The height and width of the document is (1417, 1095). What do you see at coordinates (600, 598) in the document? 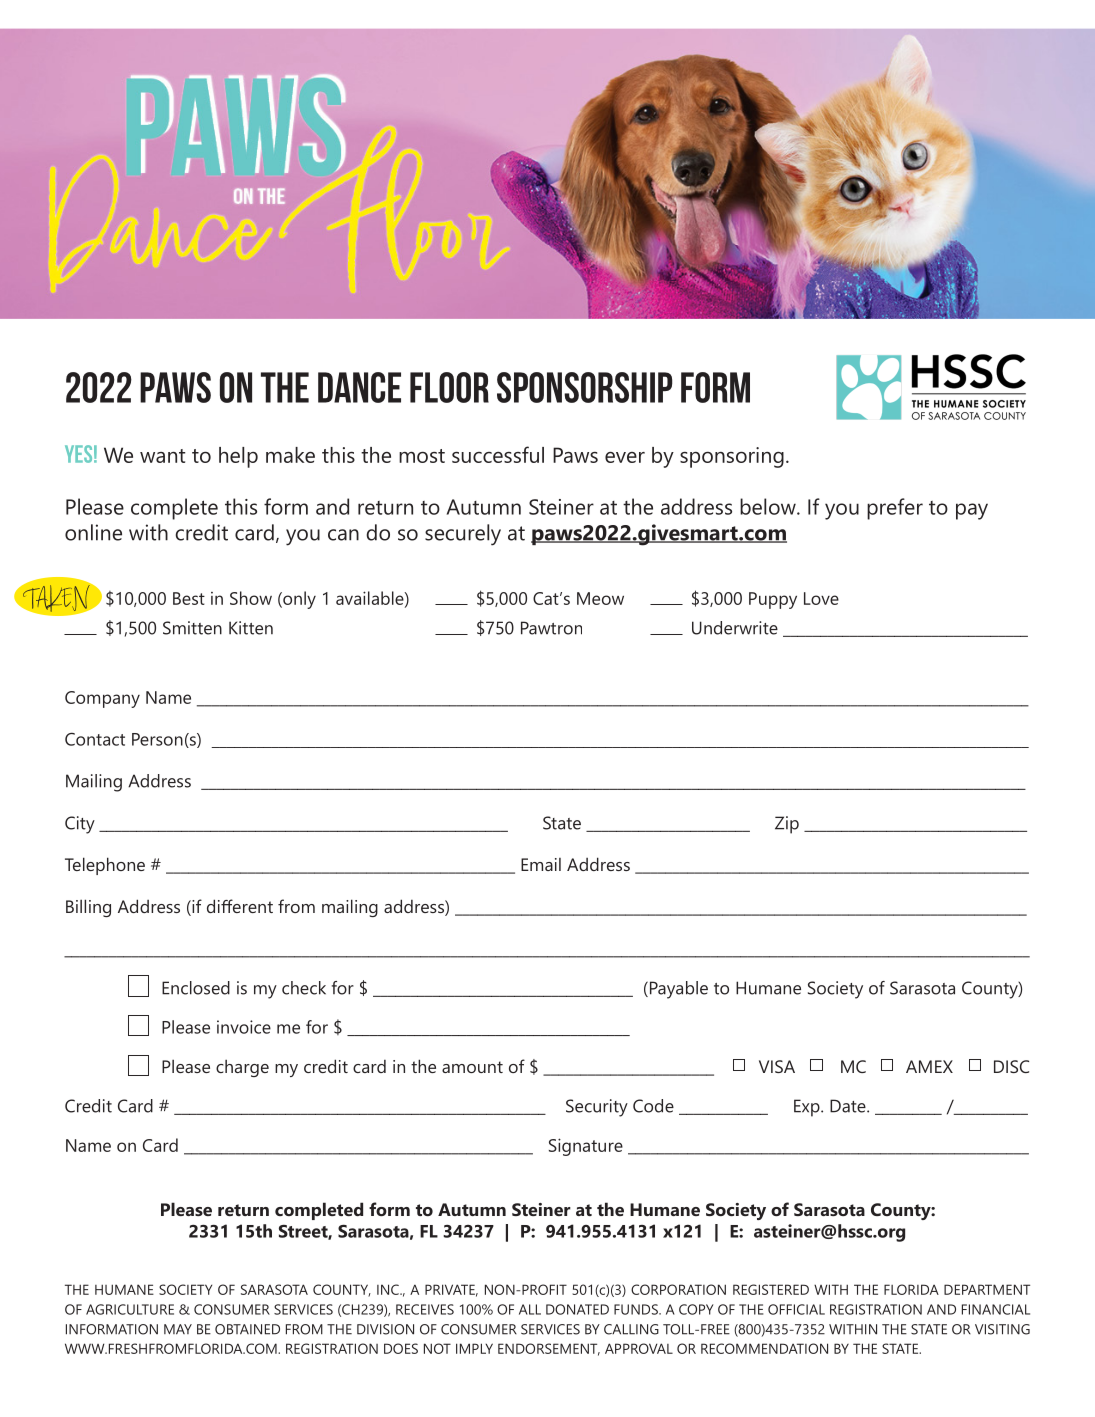
I see `Meow` at bounding box center [600, 598].
